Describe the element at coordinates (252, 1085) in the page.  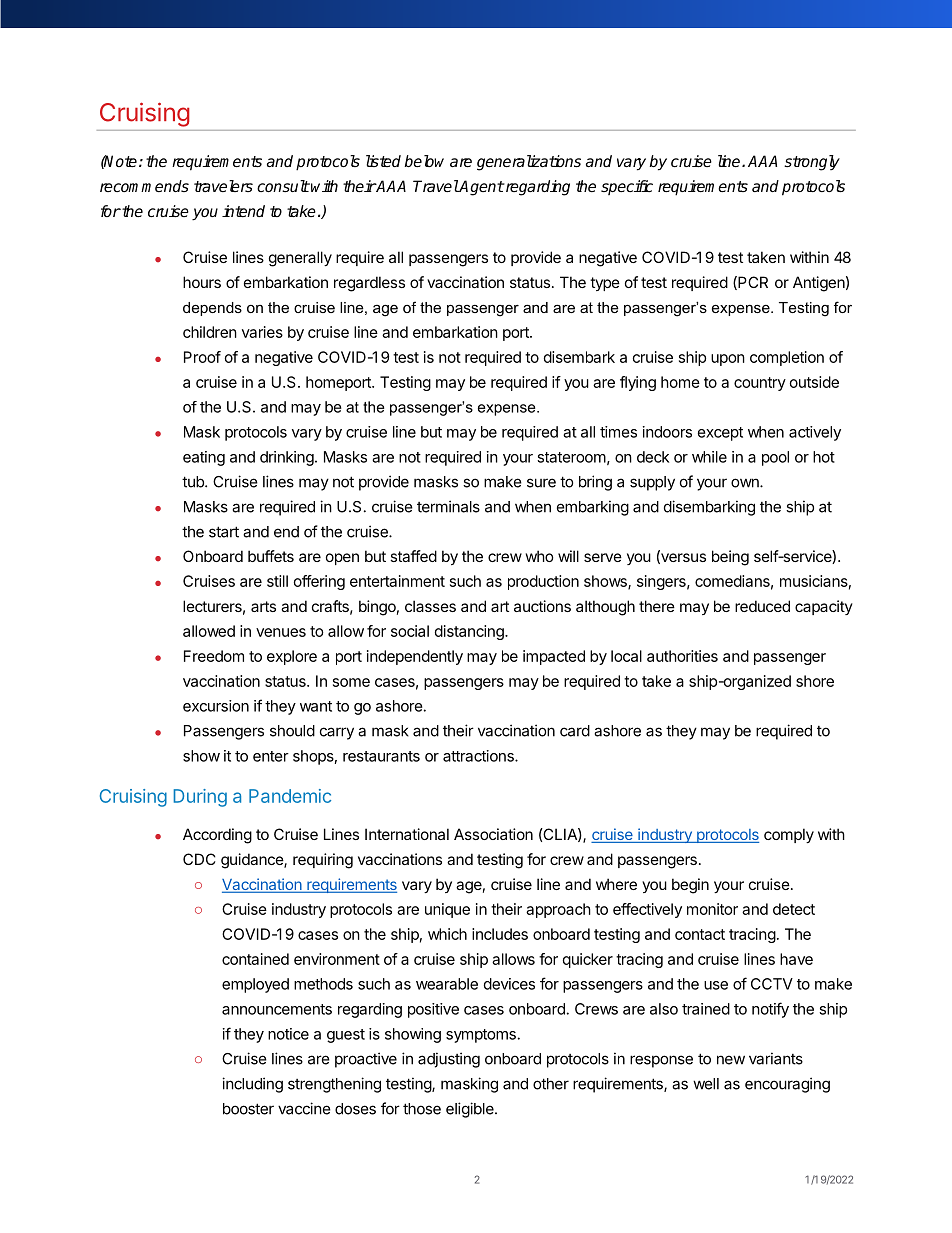
I see `including` at that location.
